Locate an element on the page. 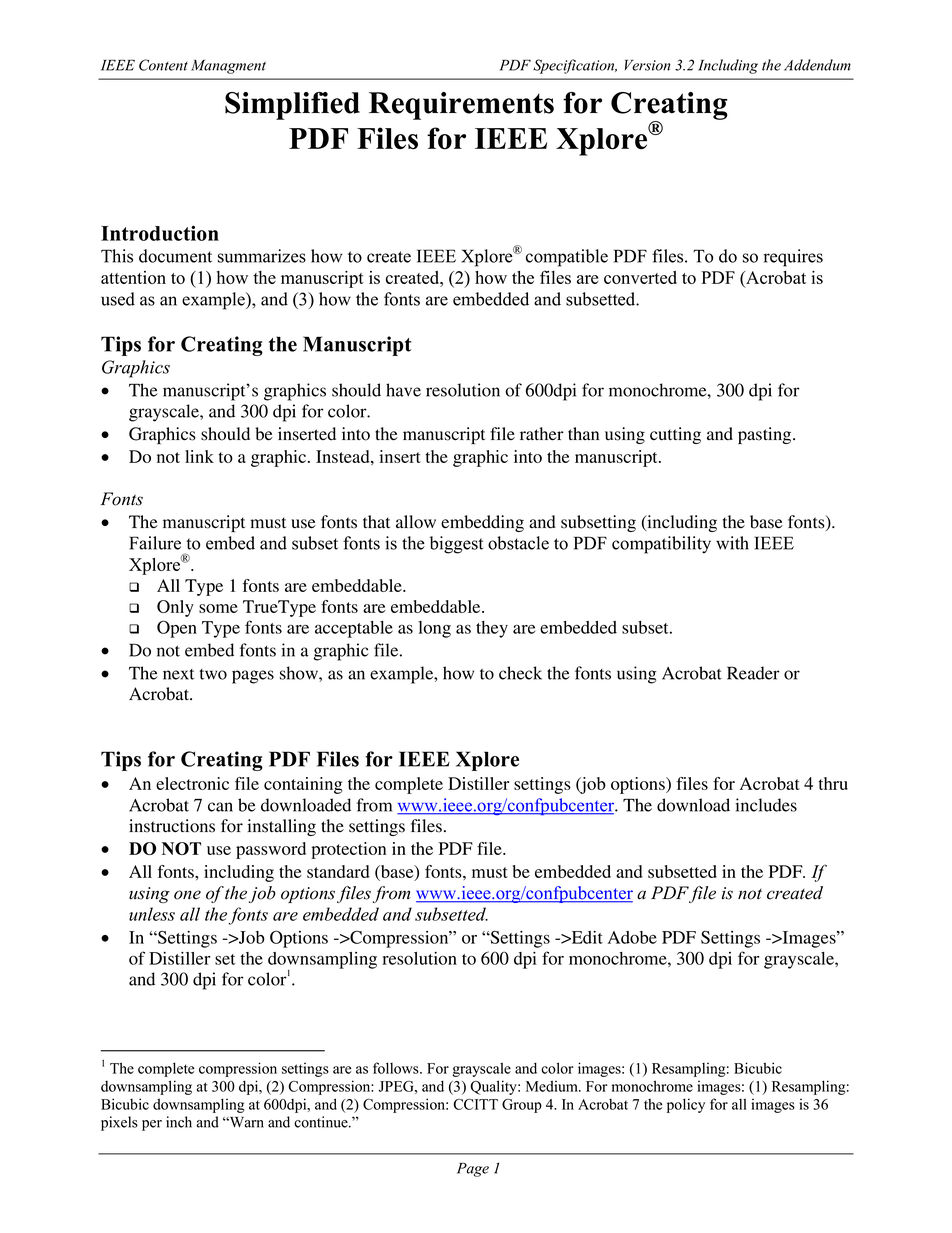  Requirements is located at coordinates (461, 106).
